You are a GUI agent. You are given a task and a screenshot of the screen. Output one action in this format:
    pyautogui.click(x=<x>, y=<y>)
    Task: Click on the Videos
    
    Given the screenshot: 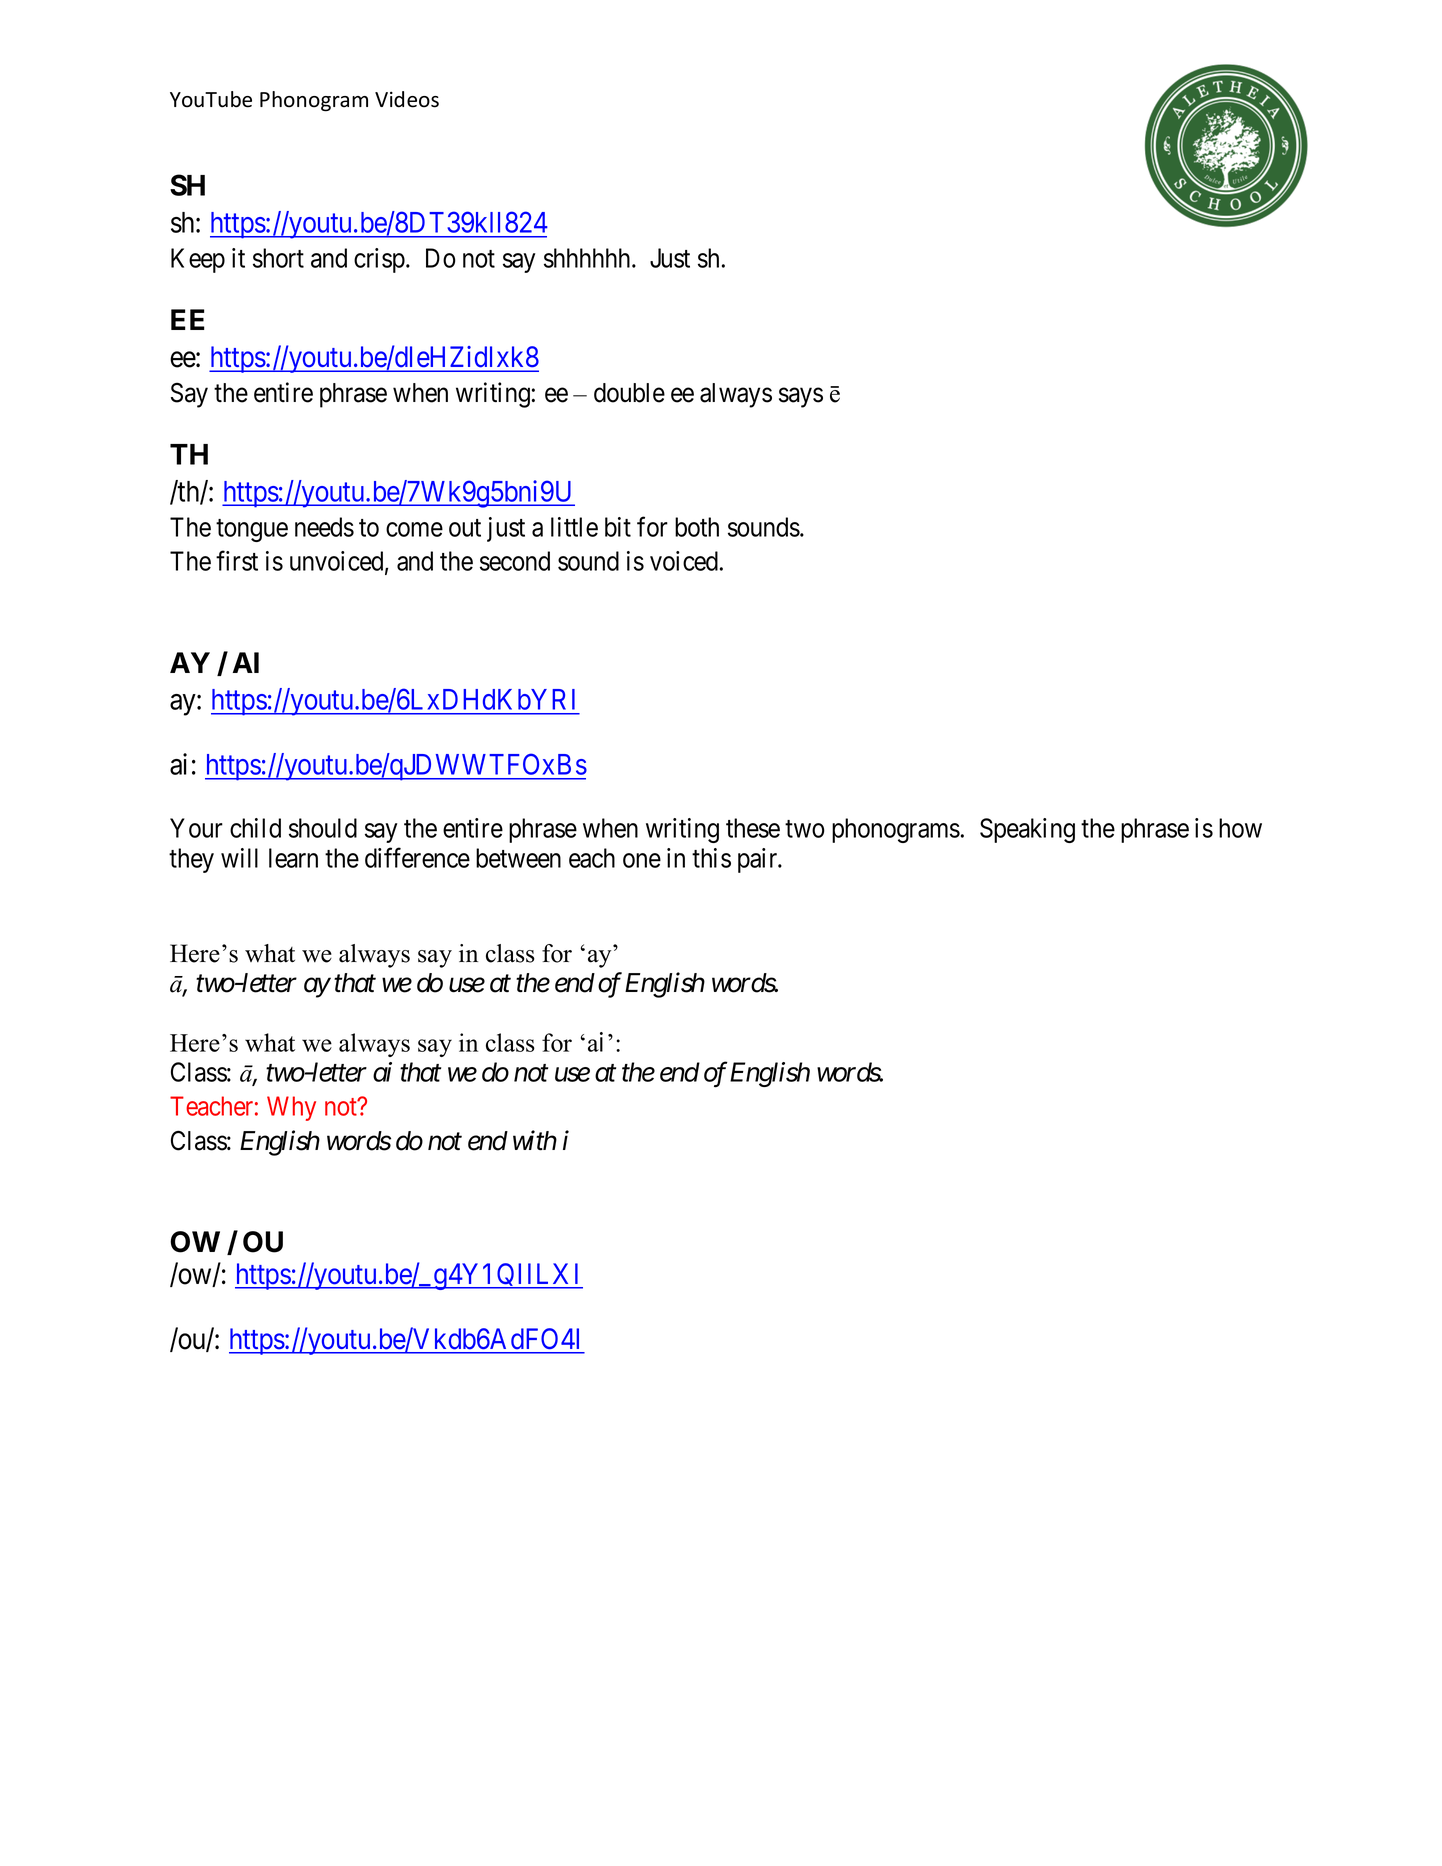 What is the action you would take?
    pyautogui.click(x=407, y=99)
